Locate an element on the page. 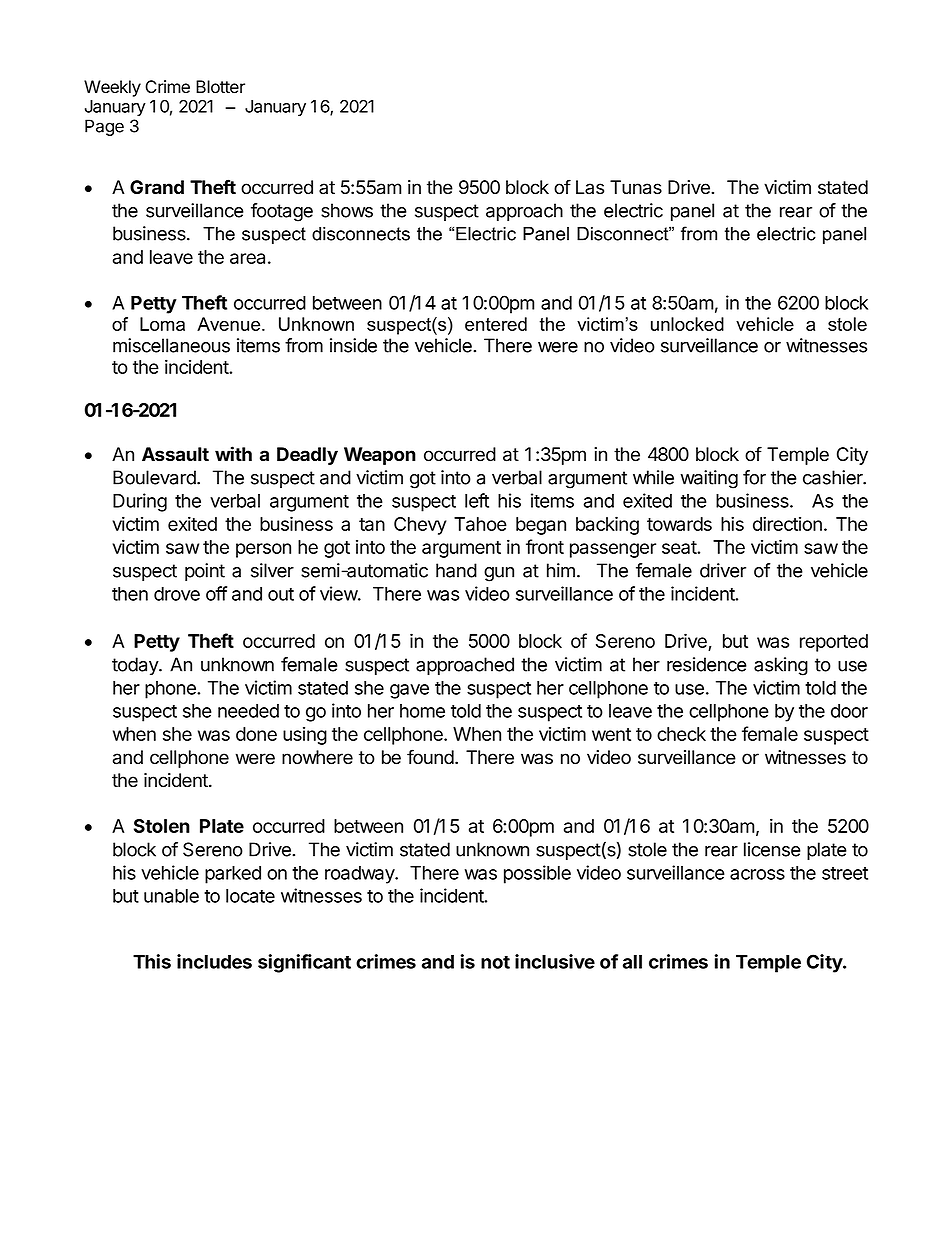 The height and width of the document is (1233, 952). Las is located at coordinates (590, 187).
